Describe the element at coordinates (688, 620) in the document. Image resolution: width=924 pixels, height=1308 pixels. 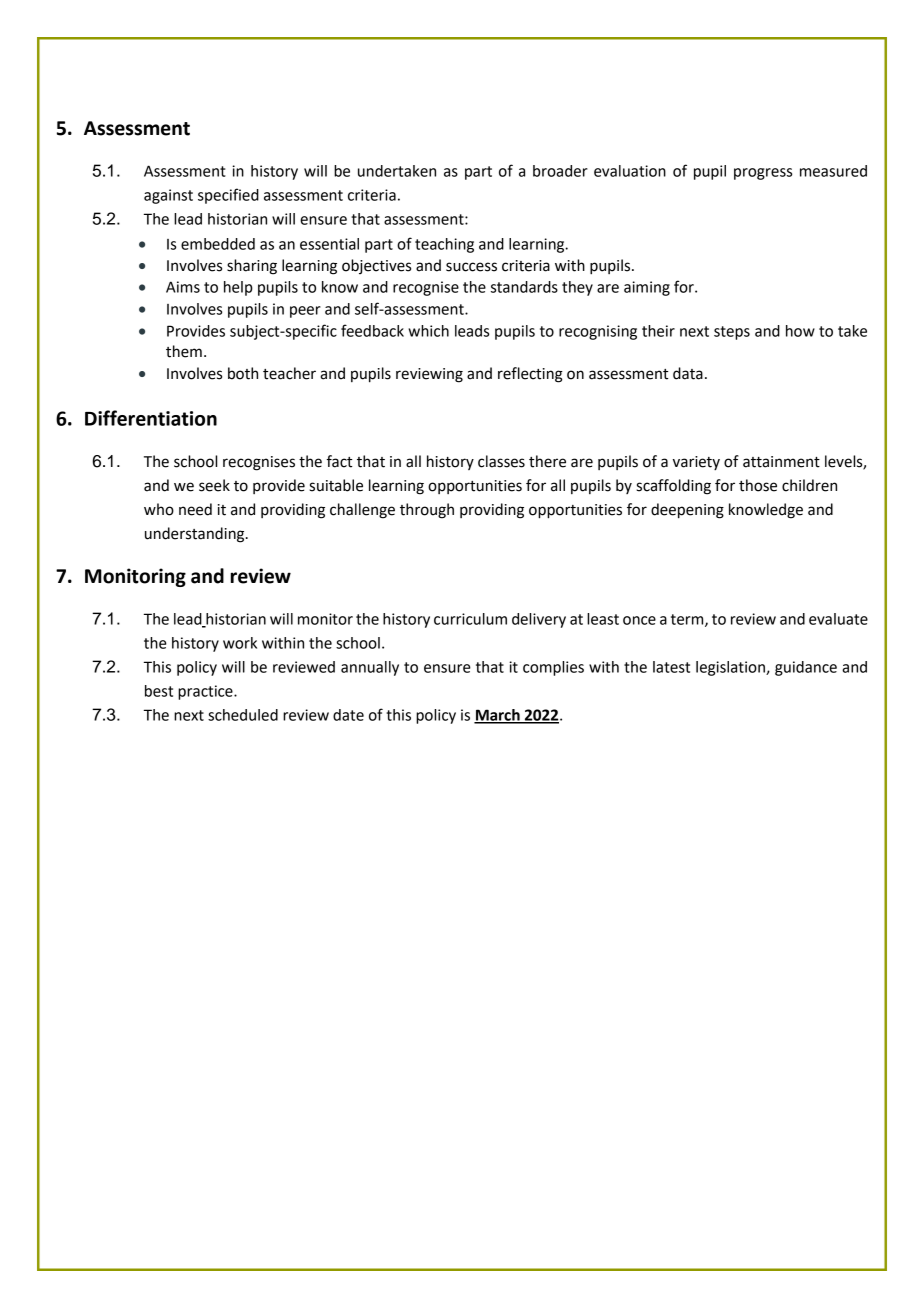
I see `term` at that location.
